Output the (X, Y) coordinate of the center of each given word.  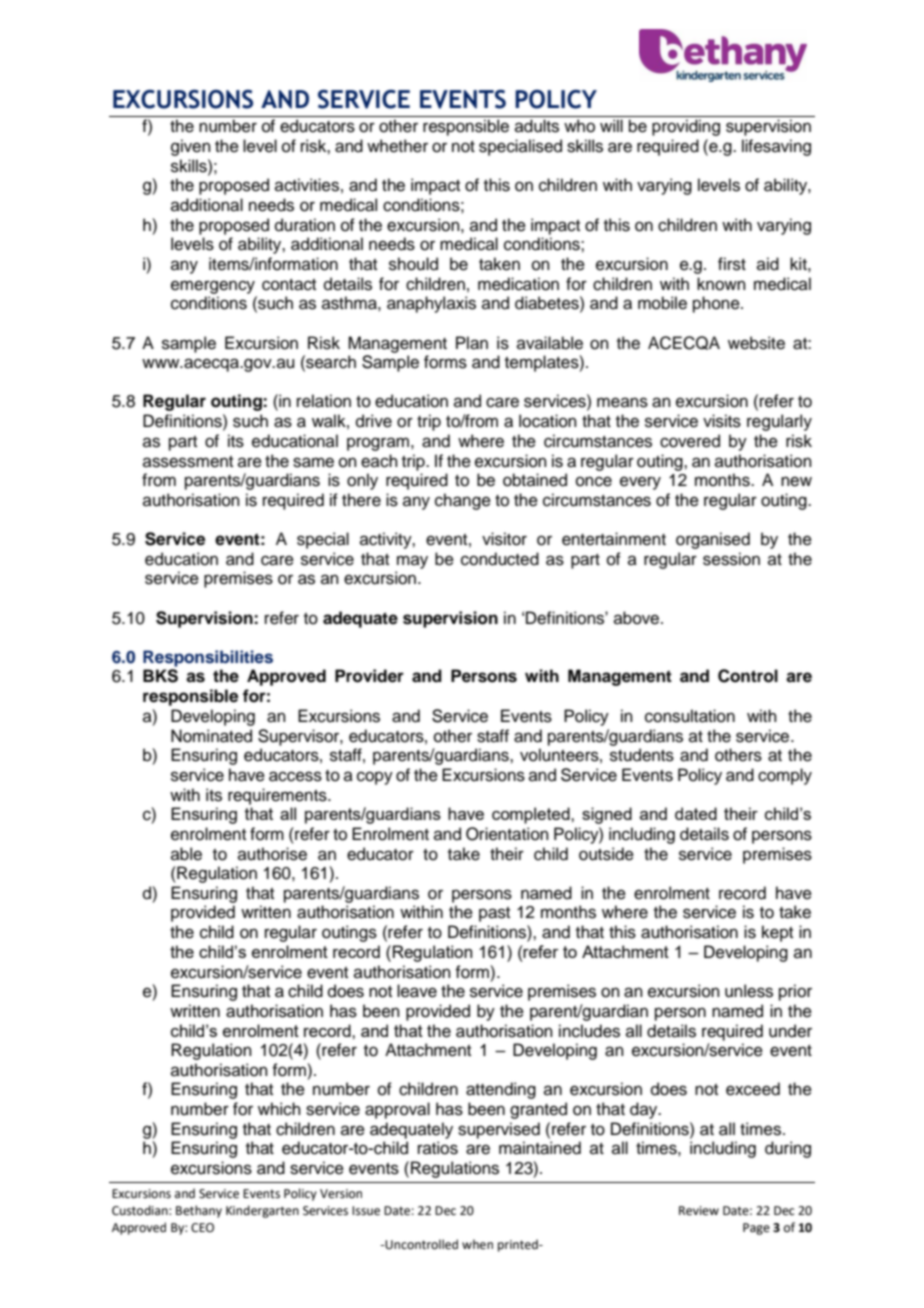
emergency (213, 287)
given (191, 147)
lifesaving (776, 147)
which (279, 1109)
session (731, 559)
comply (785, 776)
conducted (500, 559)
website (756, 343)
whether (397, 146)
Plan (472, 343)
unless (749, 991)
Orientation (507, 834)
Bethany (199, 1211)
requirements (278, 796)
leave (417, 991)
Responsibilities (208, 658)
